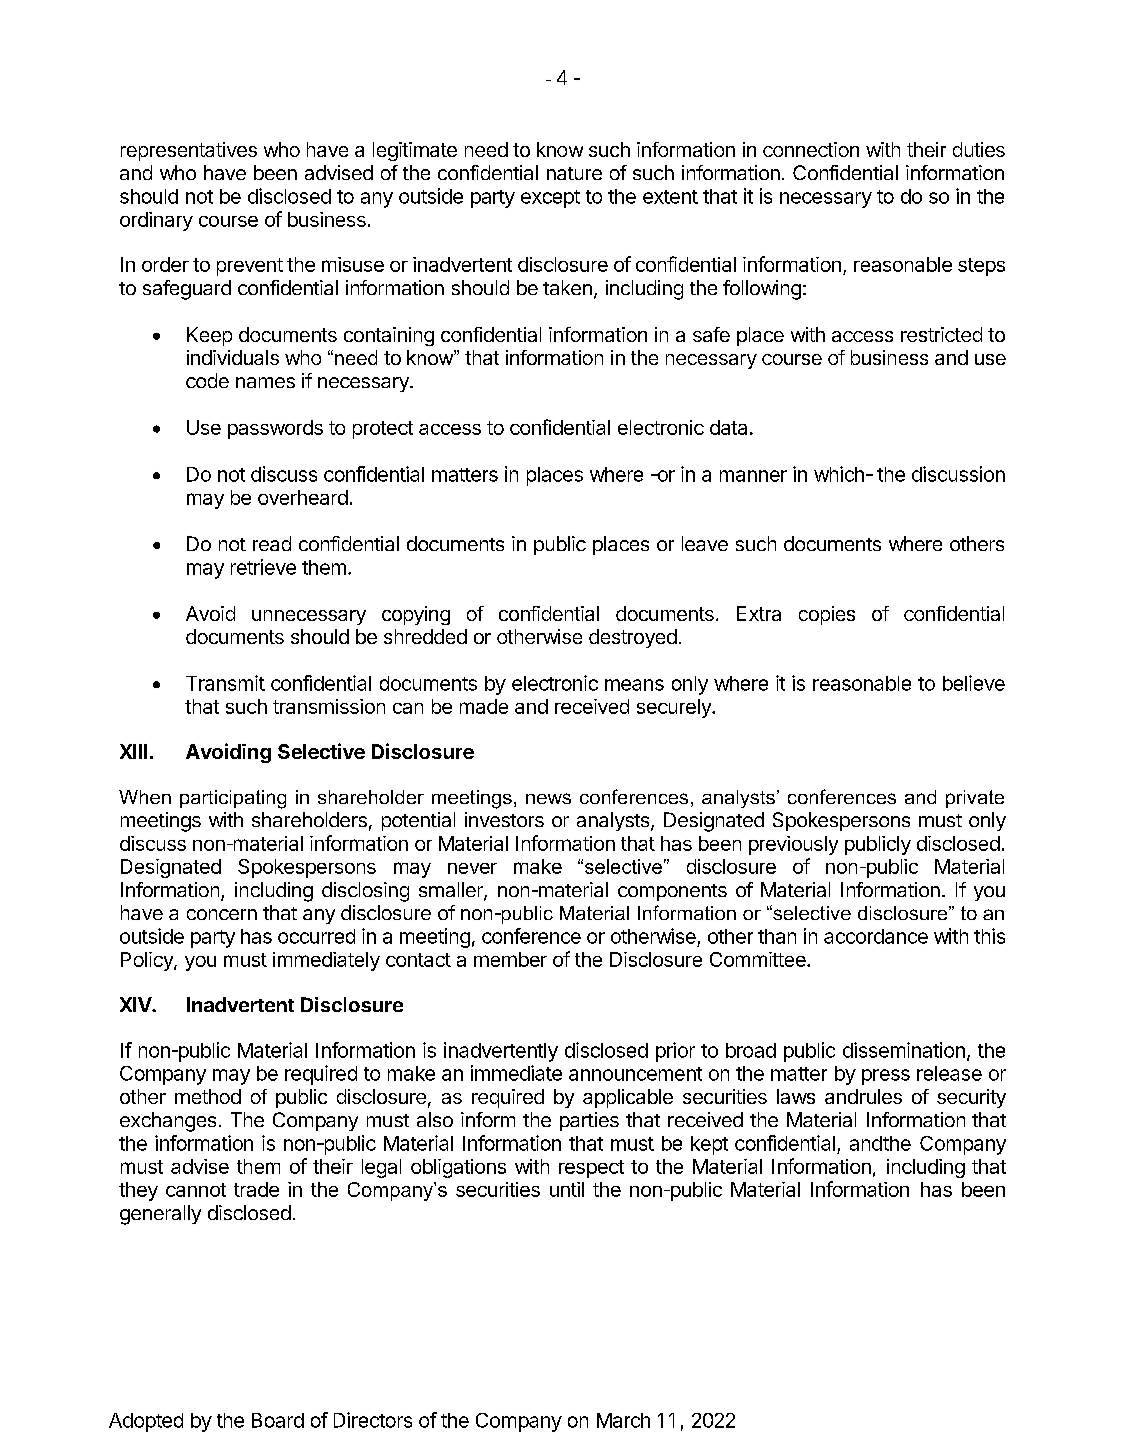 Image resolution: width=1124 pixels, height=1455 pixels. Describe the element at coordinates (278, 1420) in the image. I see `Board` at that location.
